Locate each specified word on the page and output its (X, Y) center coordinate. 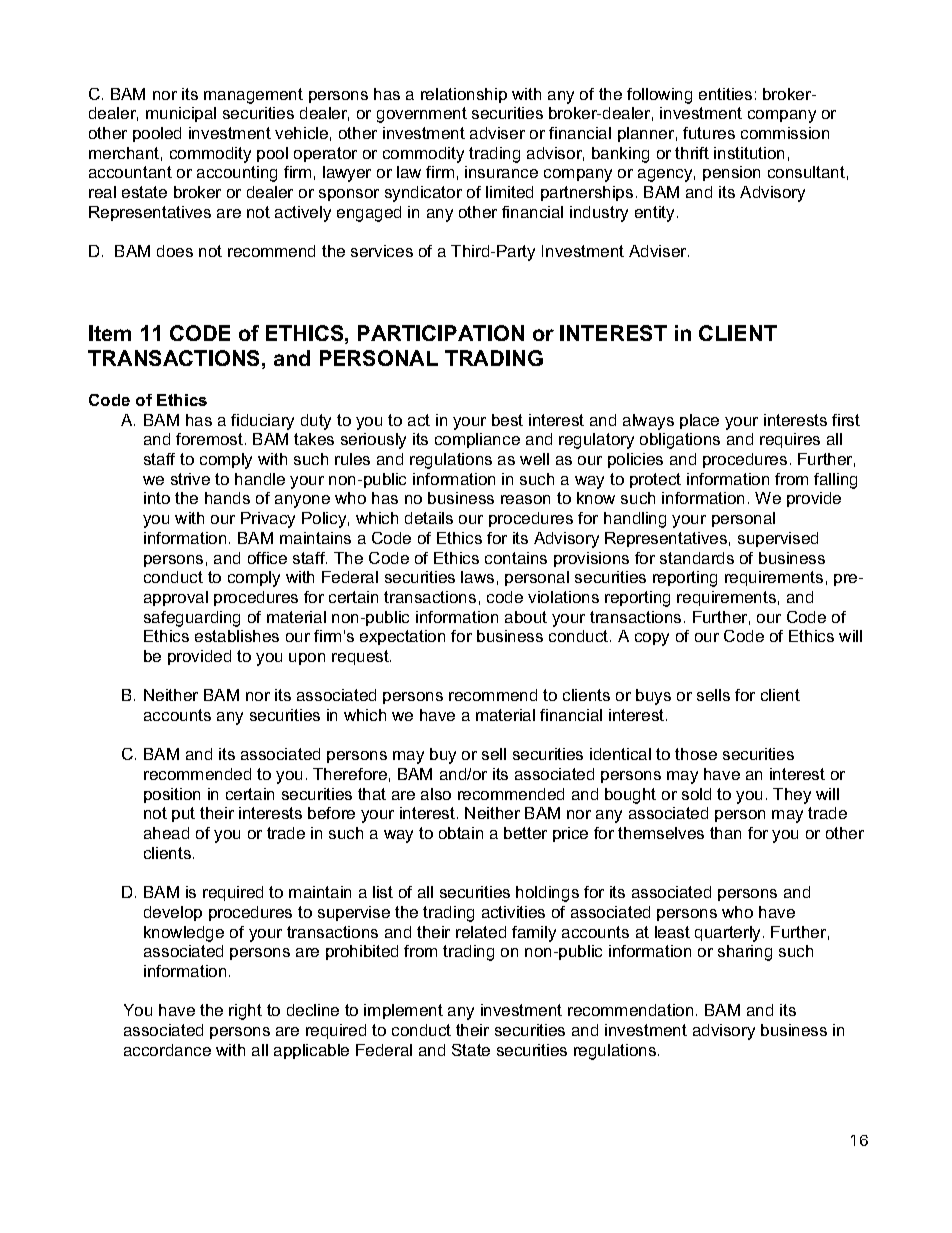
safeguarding (192, 619)
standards (697, 558)
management (253, 96)
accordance (167, 1050)
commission (785, 133)
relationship (464, 95)
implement (403, 1011)
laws (477, 577)
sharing (745, 953)
